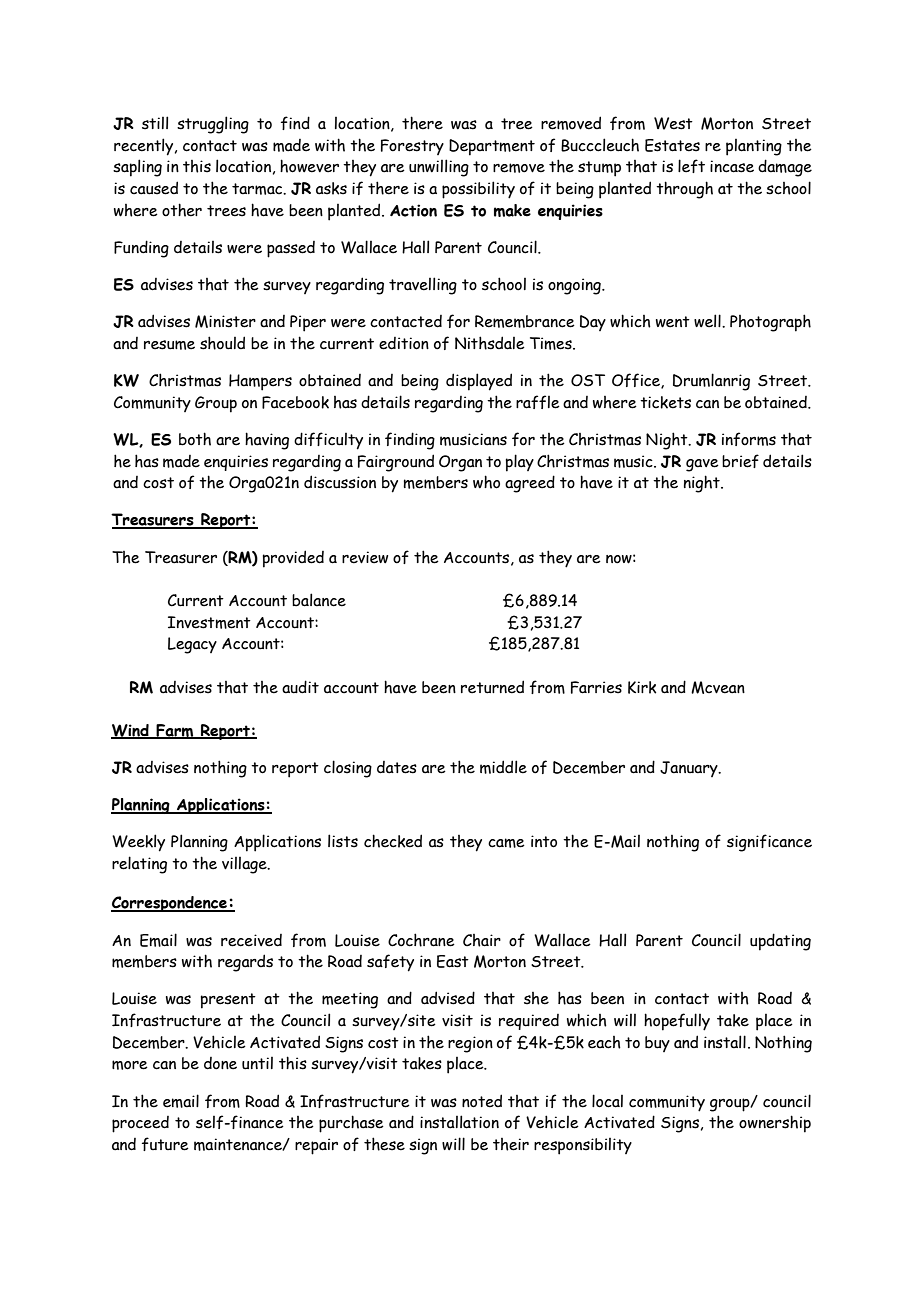 The image size is (924, 1308). Describe the element at coordinates (780, 942) in the page. I see `updating` at that location.
